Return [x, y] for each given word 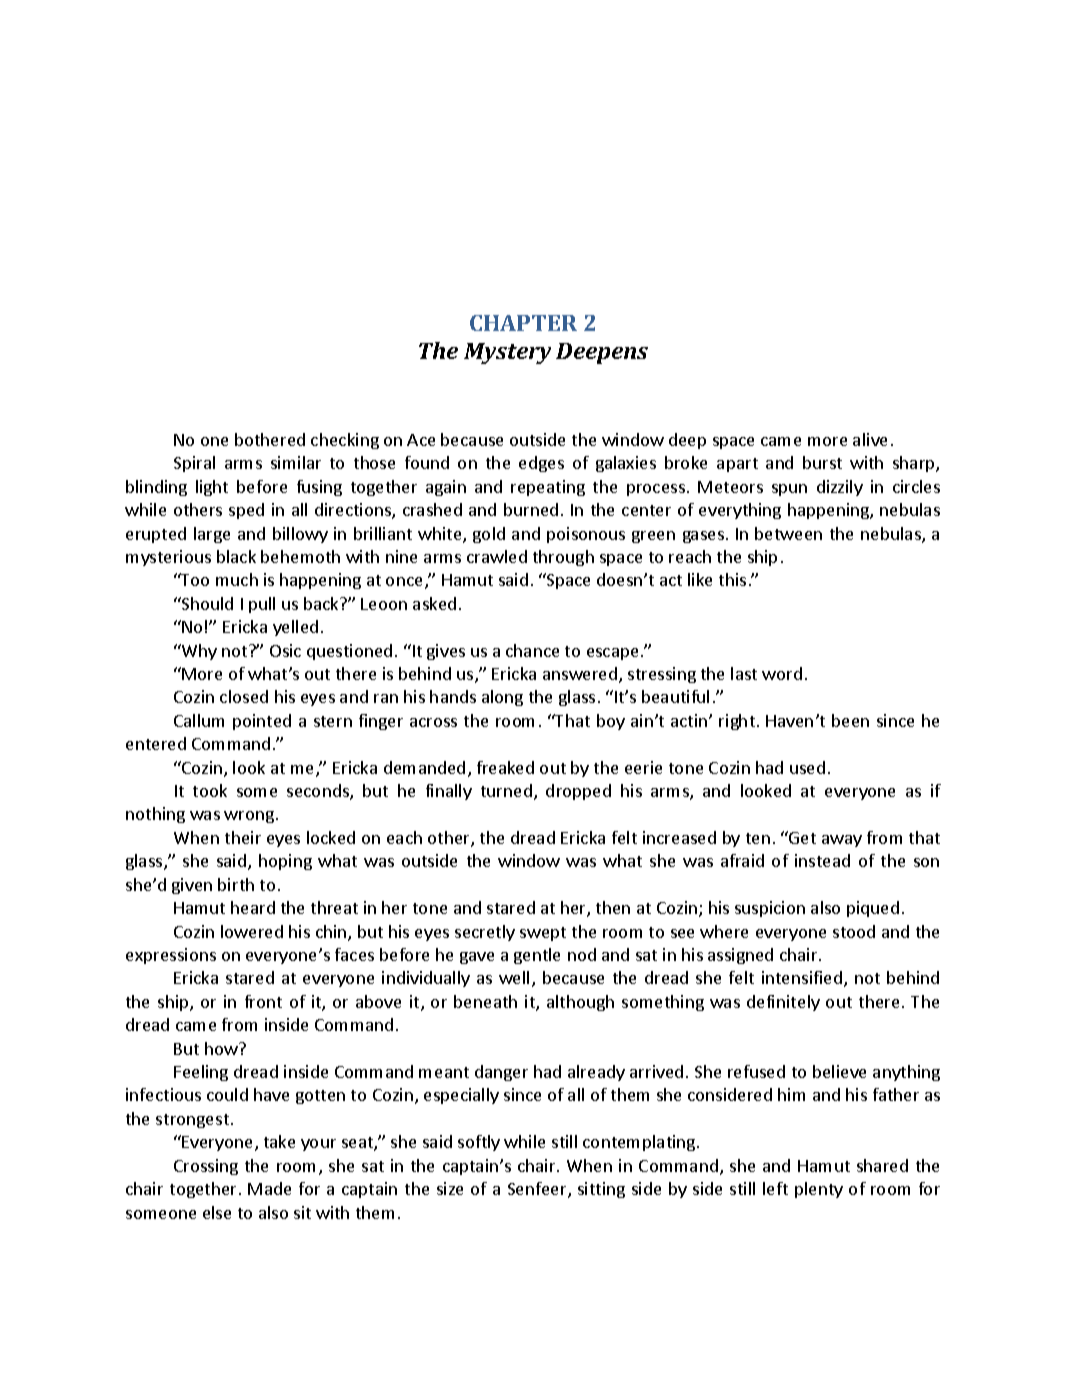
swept [543, 934]
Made [269, 1188]
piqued [873, 909]
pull [262, 605]
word [782, 673]
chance [532, 650]
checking [345, 441]
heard [253, 907]
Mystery [507, 353]
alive [870, 439]
